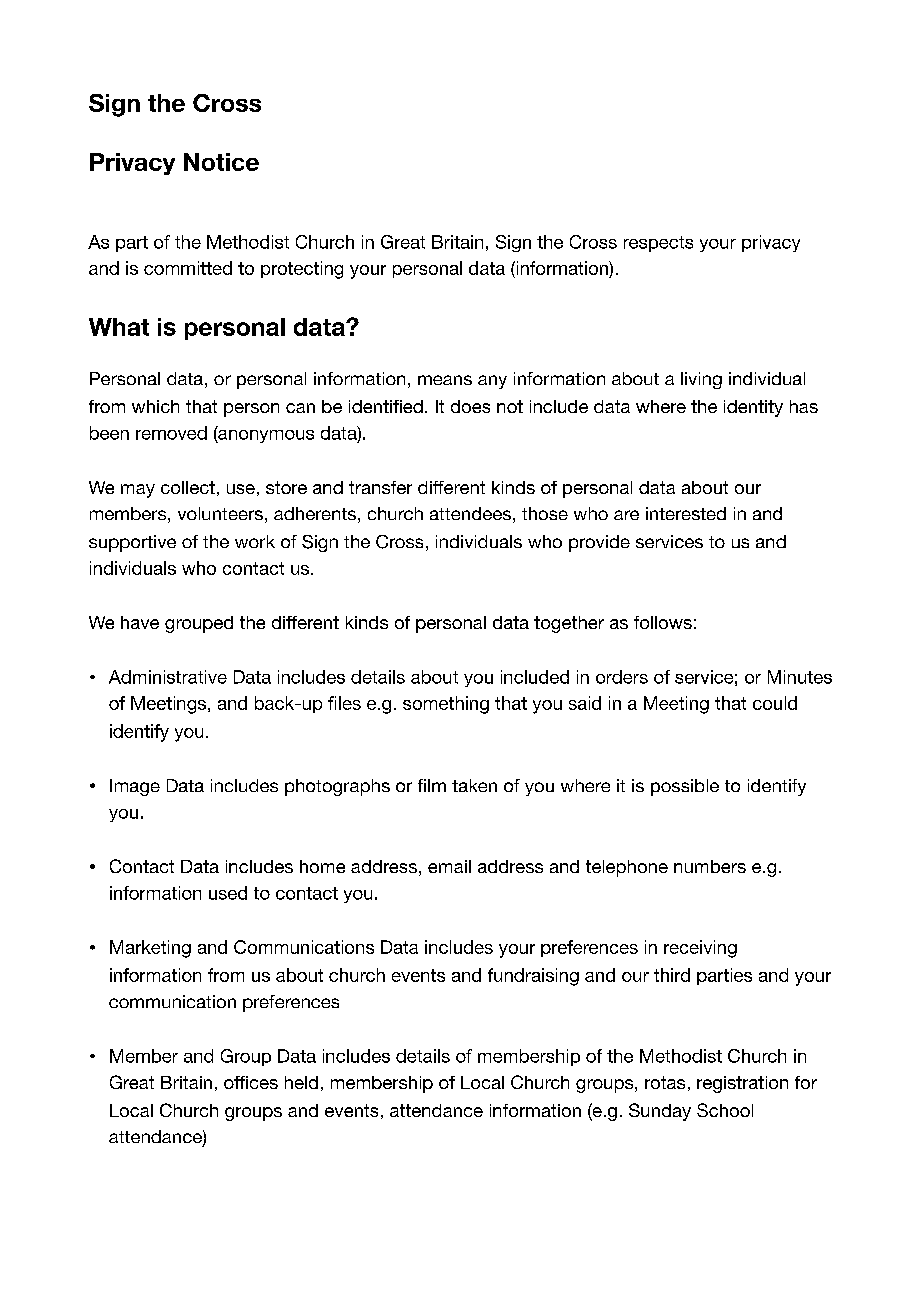  I want to click on registration, so click(742, 1084).
